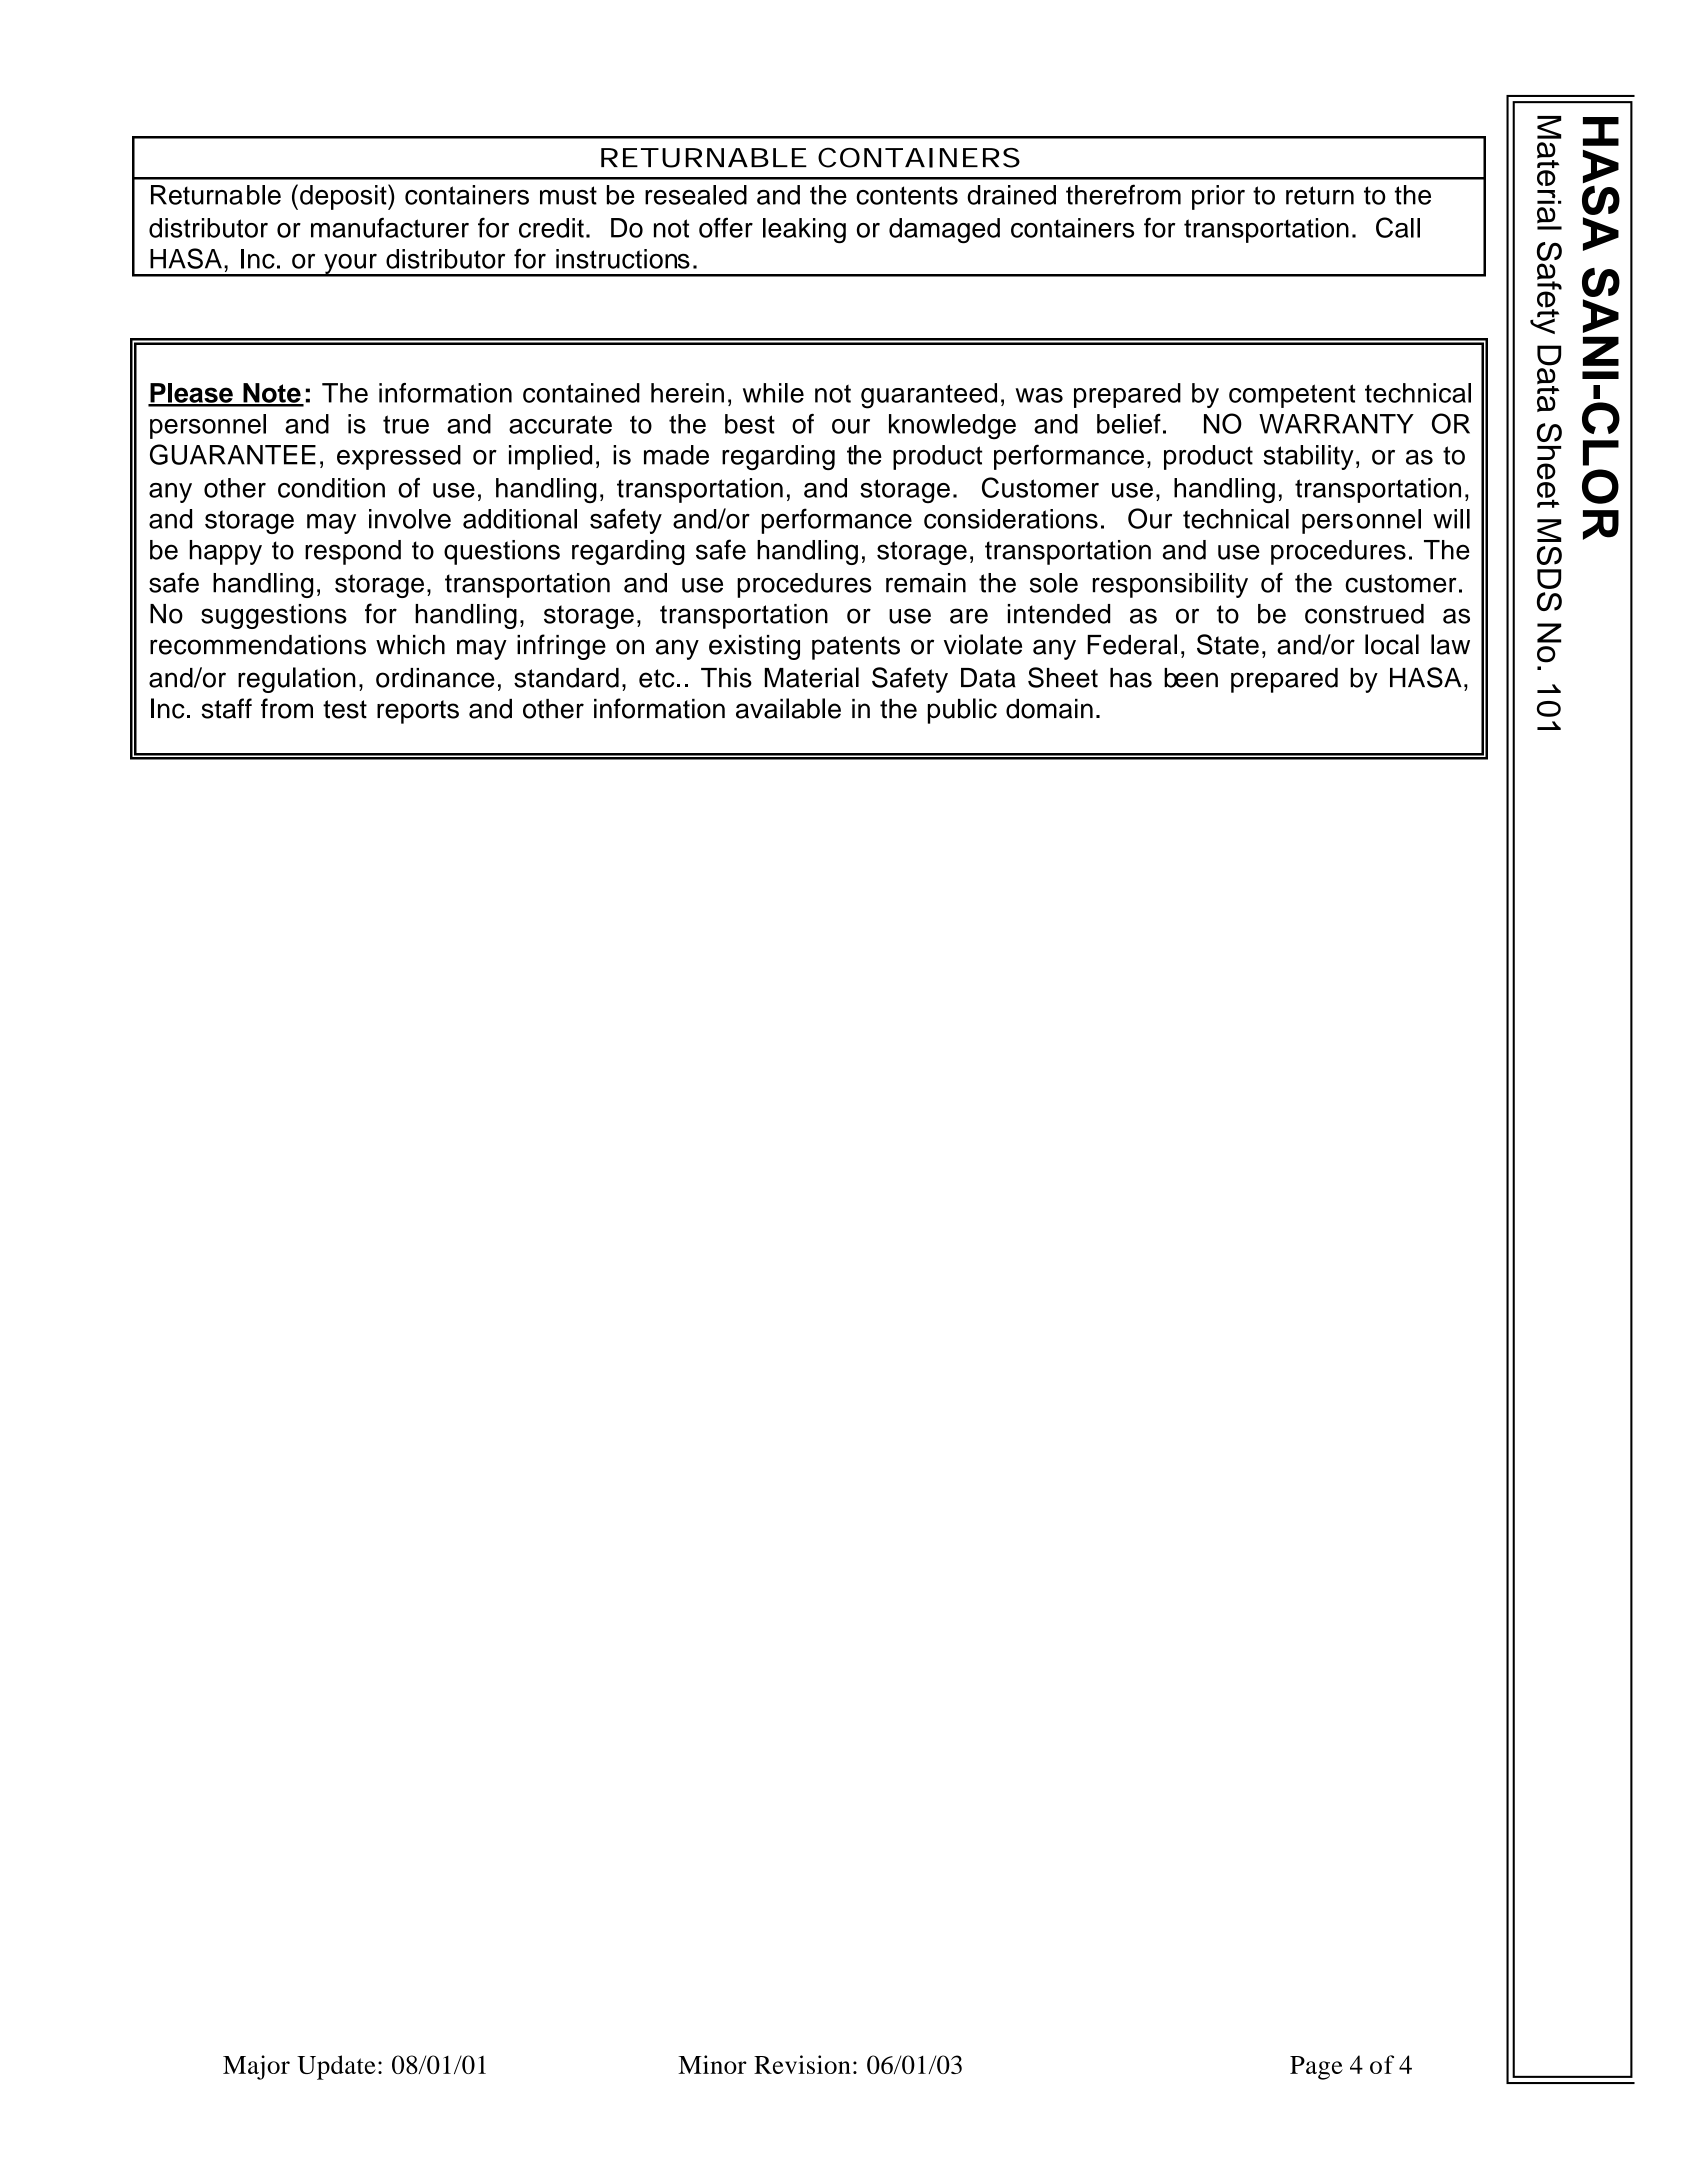  I want to click on Update, so click(336, 2067).
